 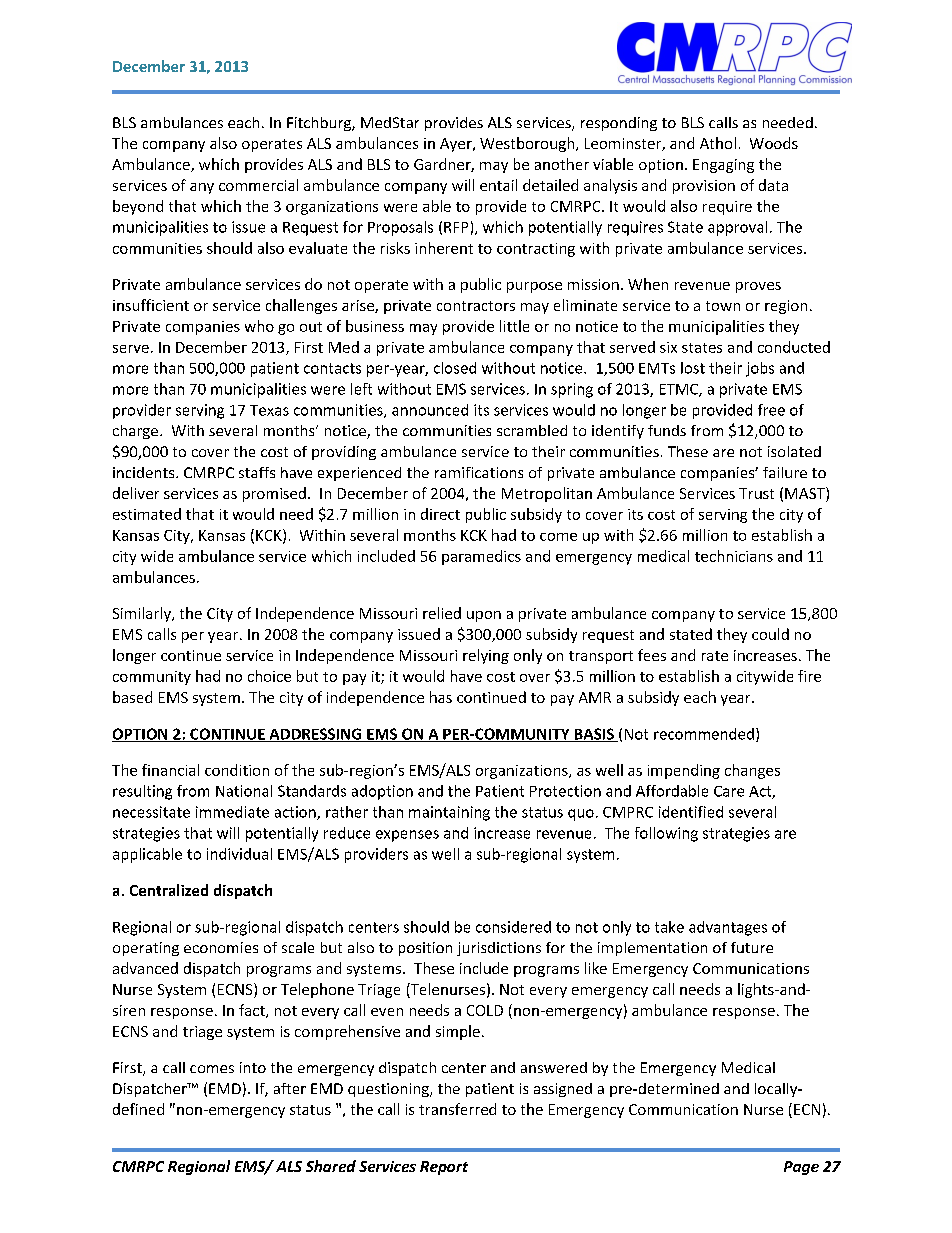 What do you see at coordinates (734, 556) in the document?
I see `technicians` at bounding box center [734, 556].
